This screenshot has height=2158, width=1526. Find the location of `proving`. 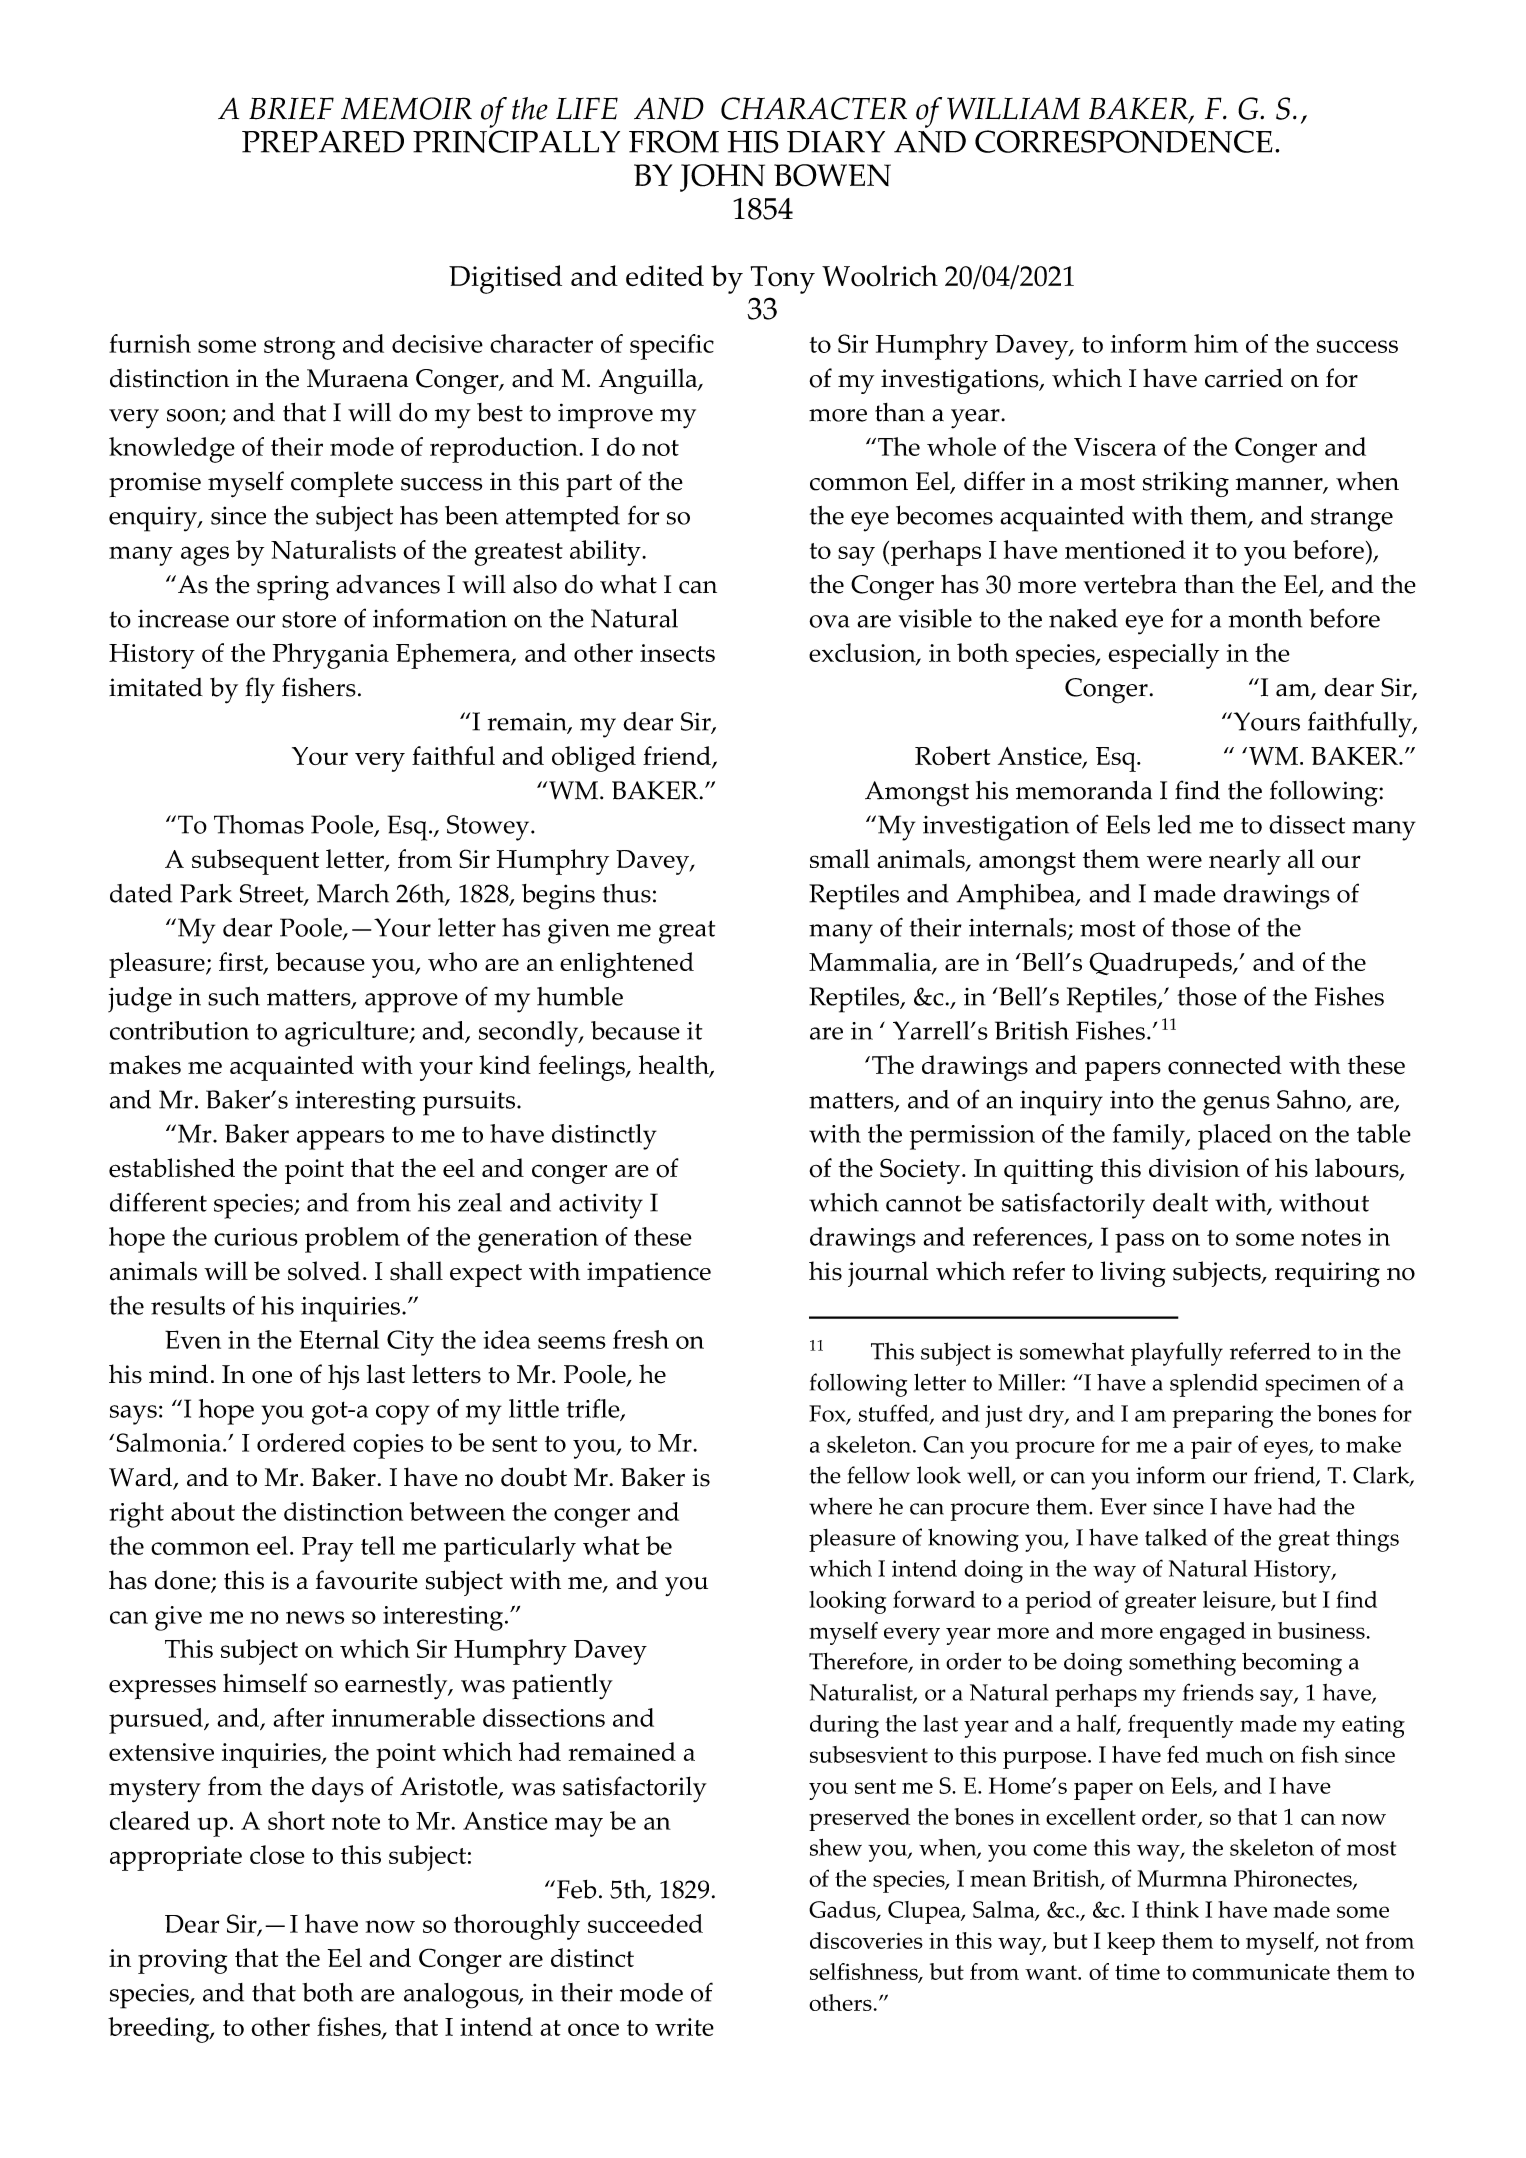

proving is located at coordinates (182, 1961).
